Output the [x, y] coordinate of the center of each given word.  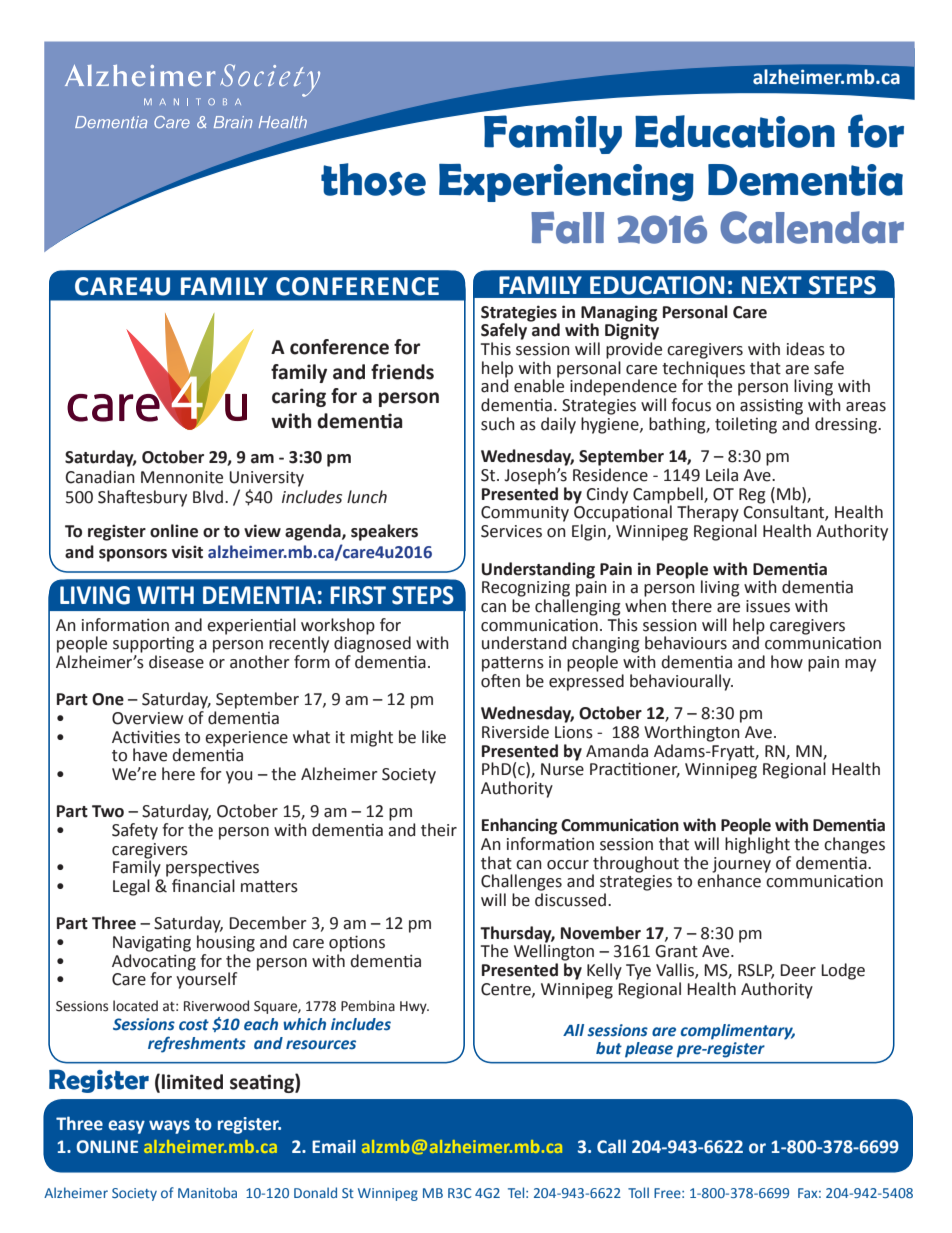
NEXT [772, 285]
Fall [567, 227]
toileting [746, 425]
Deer [798, 970]
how [787, 662]
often [500, 679]
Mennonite [182, 477]
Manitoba [207, 1192]
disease [176, 662]
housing [226, 943]
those [373, 179]
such [498, 424]
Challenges [521, 882]
